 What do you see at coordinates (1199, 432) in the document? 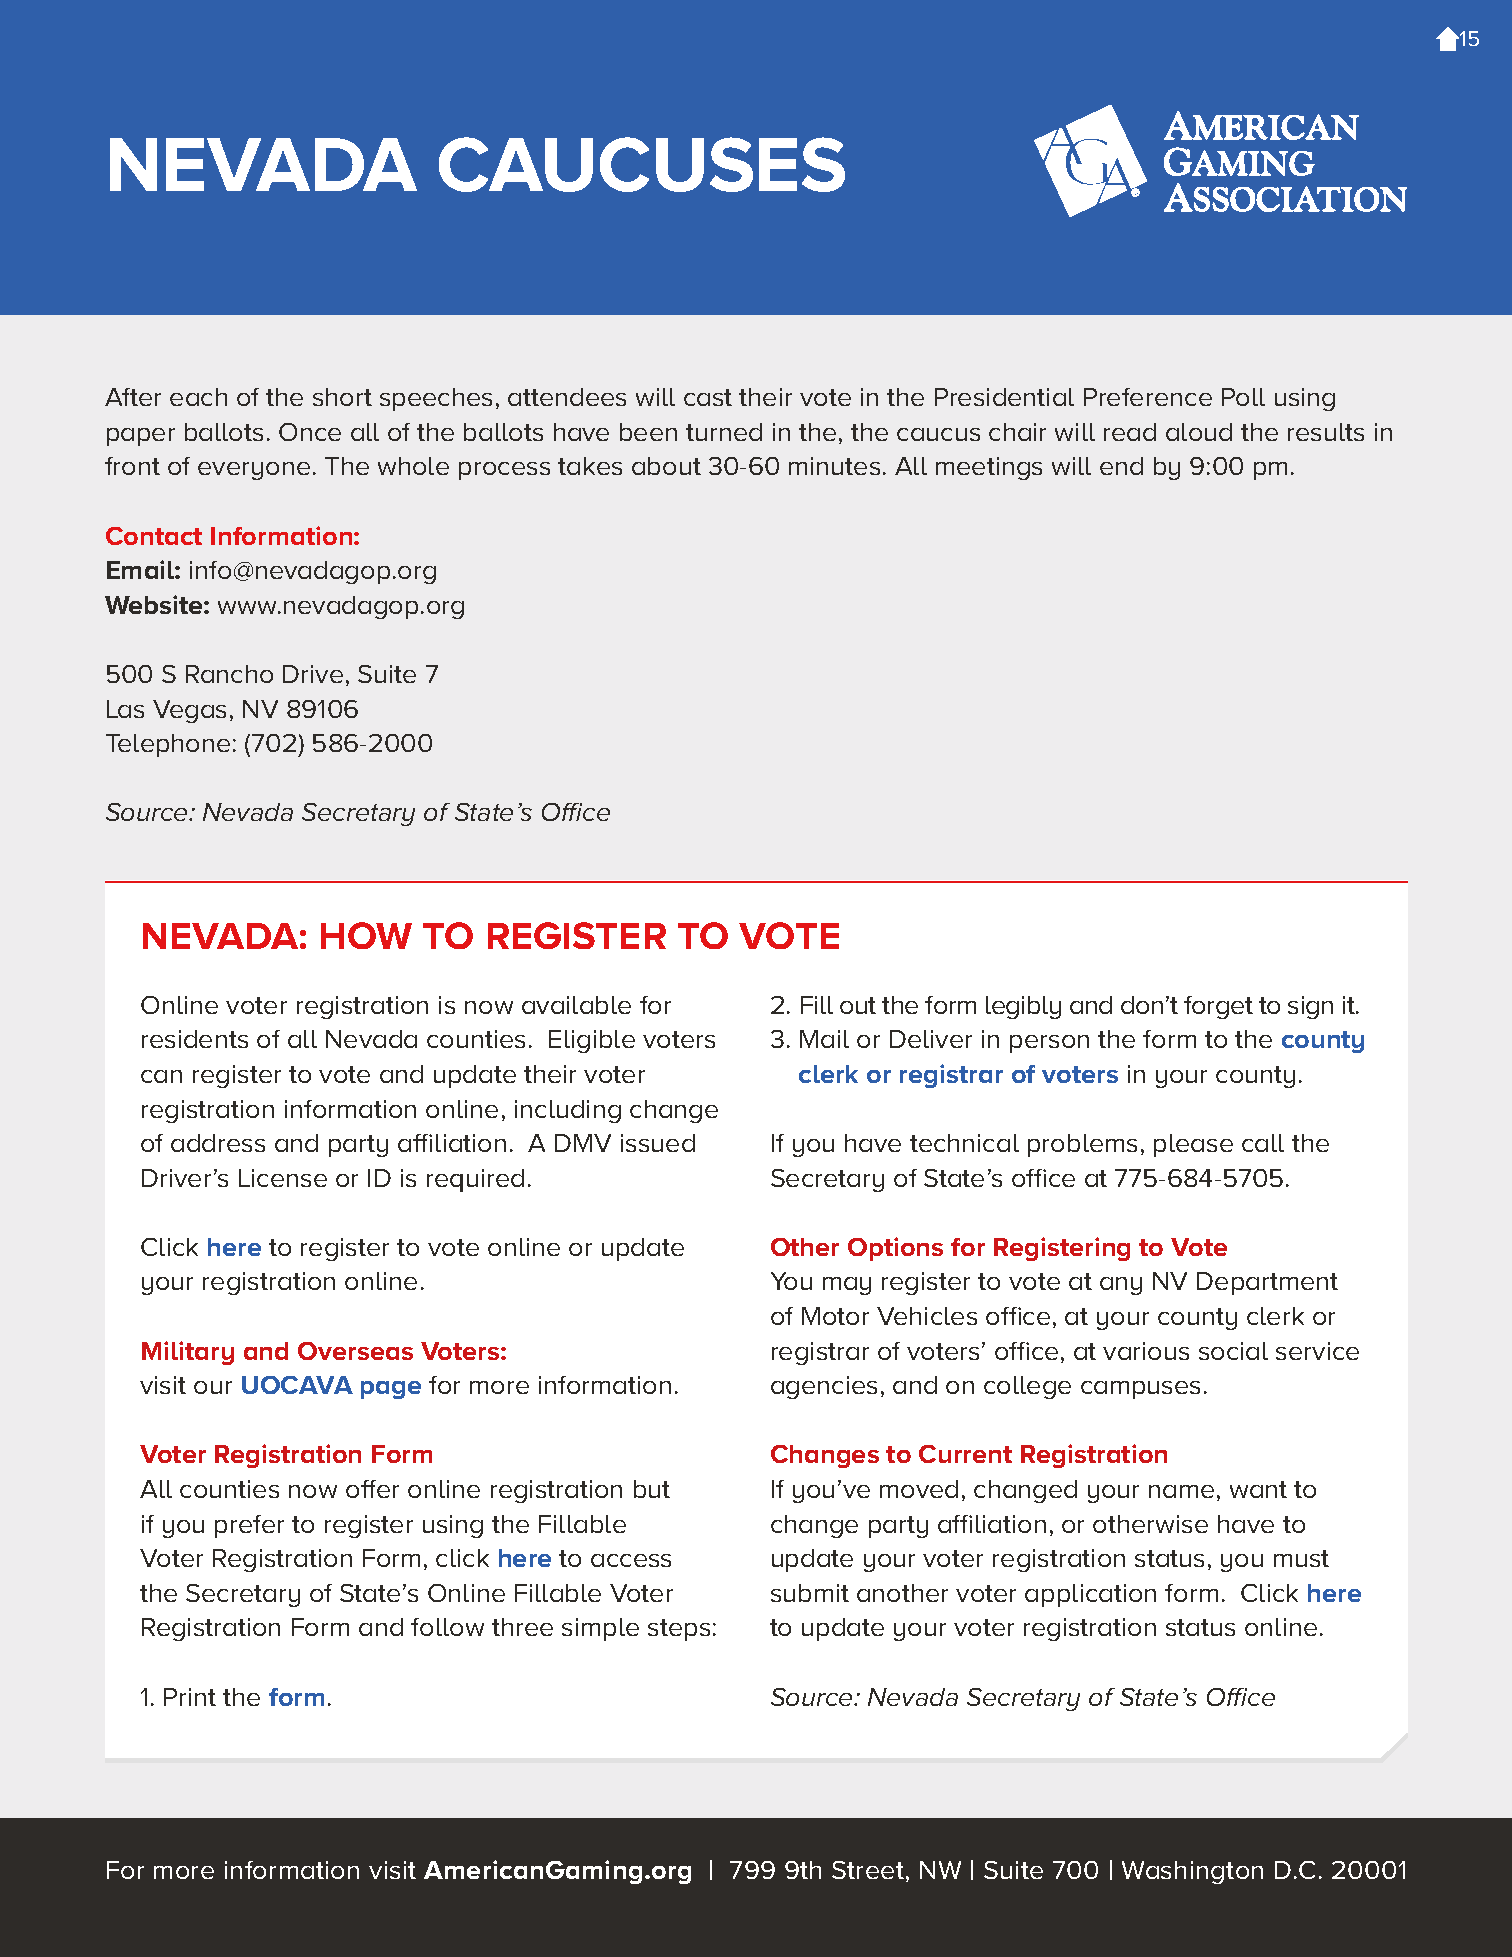
I see `aloud` at bounding box center [1199, 432].
